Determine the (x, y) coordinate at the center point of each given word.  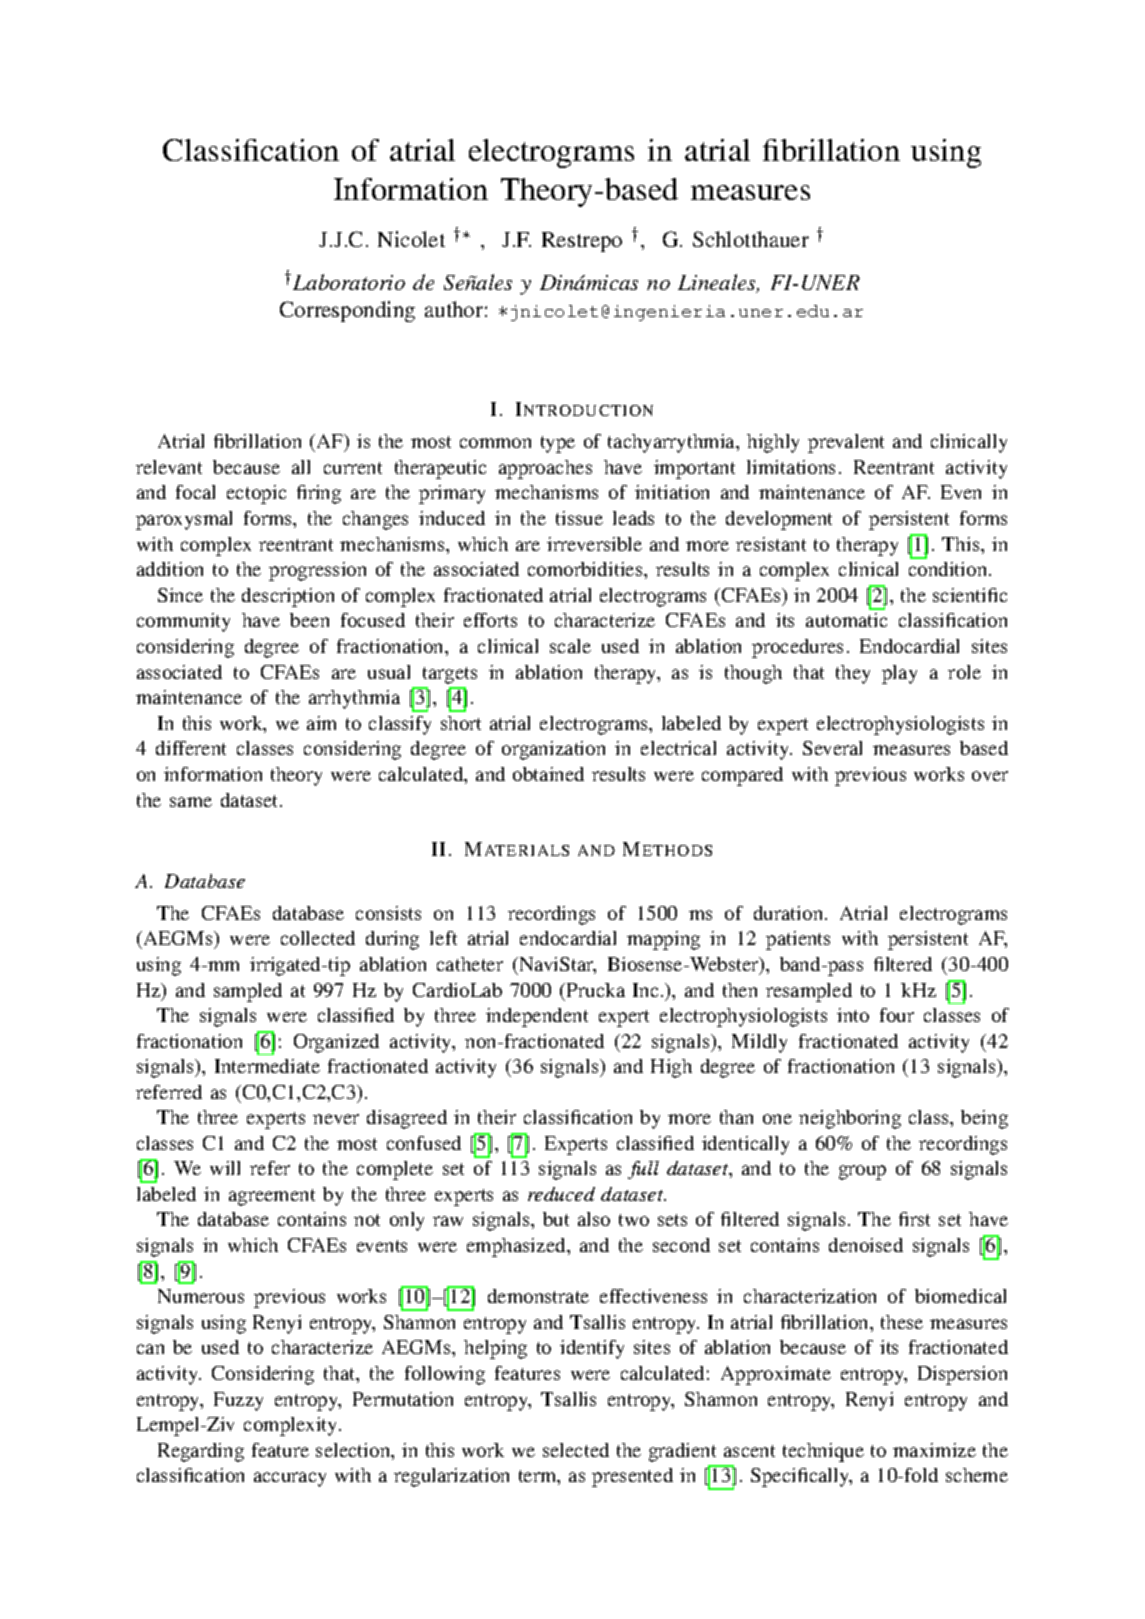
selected (576, 1450)
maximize (934, 1450)
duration (790, 913)
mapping (663, 940)
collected (318, 938)
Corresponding (347, 311)
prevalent (846, 443)
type (558, 444)
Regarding (201, 1452)
